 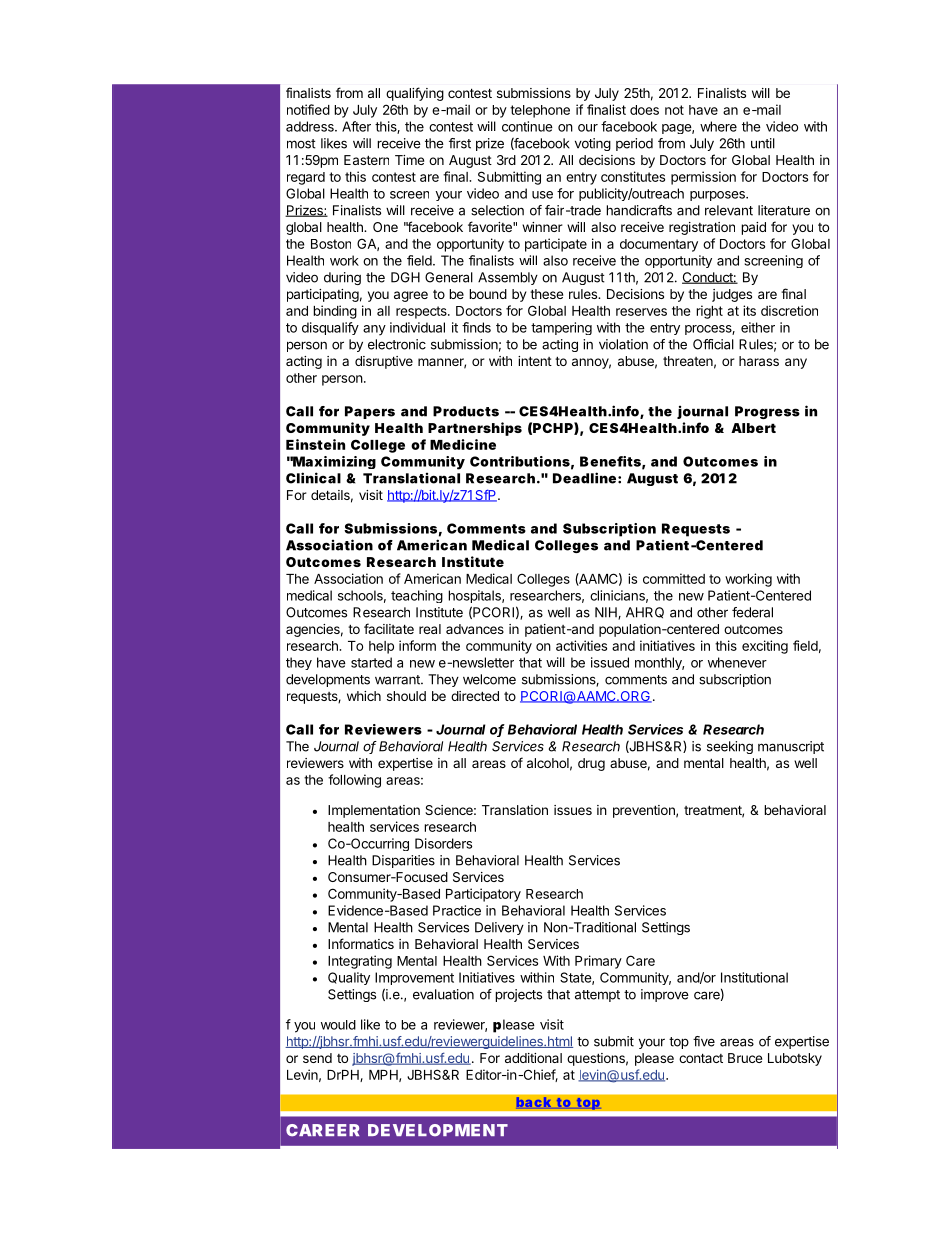 What do you see at coordinates (338, 1025) in the image?
I see `would` at bounding box center [338, 1025].
